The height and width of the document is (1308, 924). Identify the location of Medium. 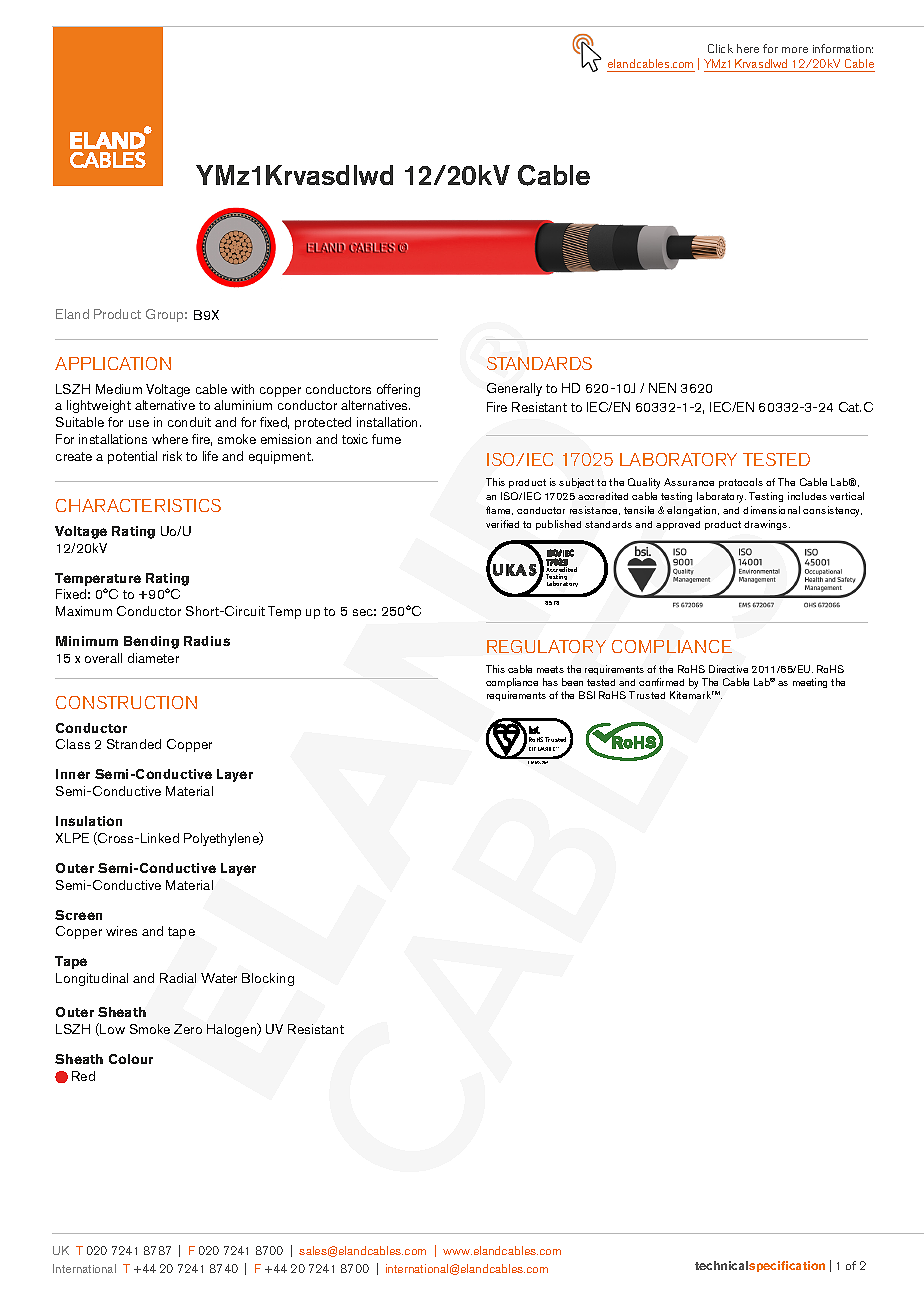
(119, 389).
